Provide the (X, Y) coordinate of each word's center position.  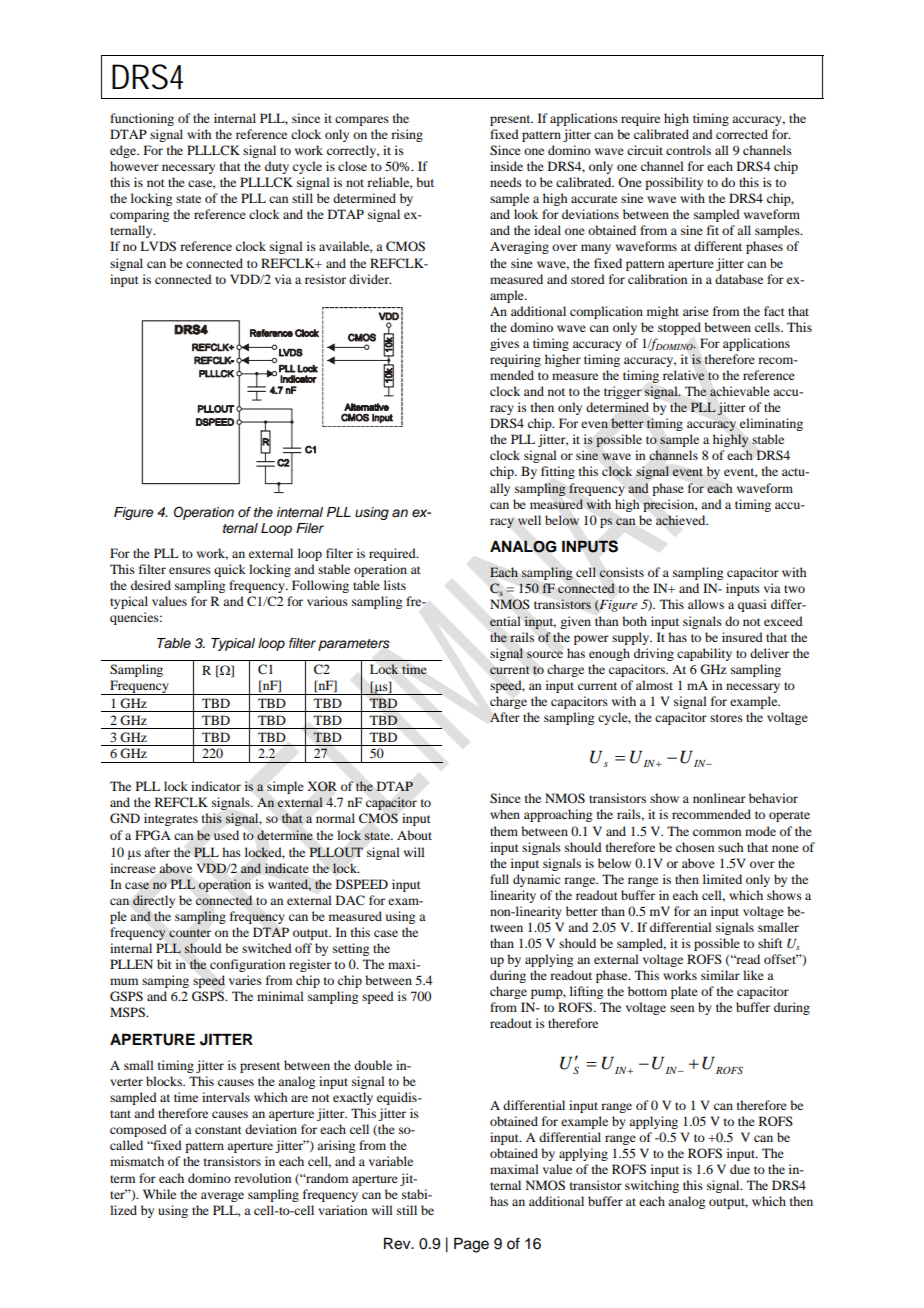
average (222, 1197)
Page (471, 1245)
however (134, 166)
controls (688, 150)
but (425, 182)
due (740, 1169)
